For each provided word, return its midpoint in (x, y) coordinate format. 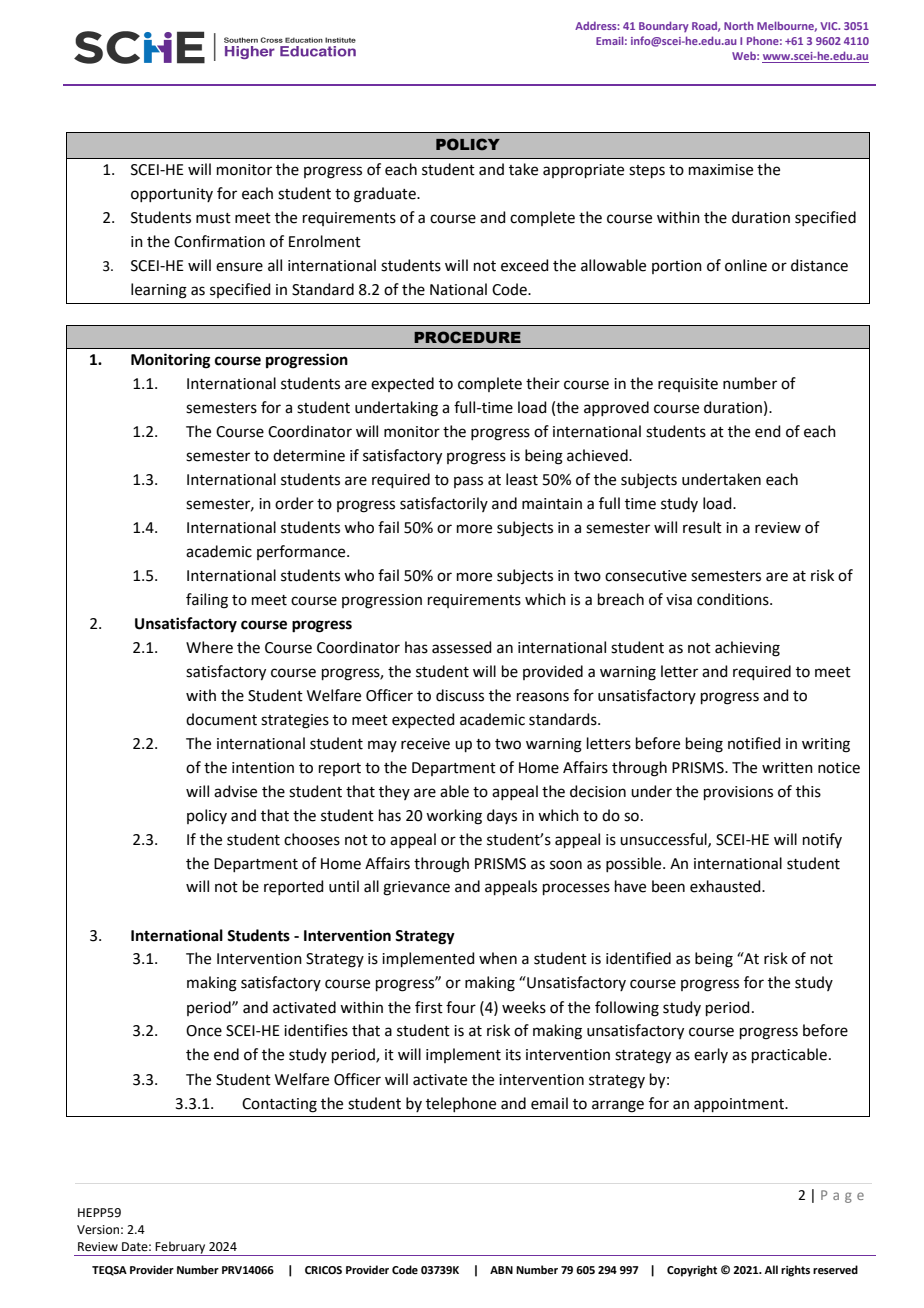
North (739, 26)
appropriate (583, 171)
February (181, 1248)
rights (795, 1271)
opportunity (172, 195)
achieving (747, 649)
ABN (501, 1270)
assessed (462, 647)
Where (209, 647)
